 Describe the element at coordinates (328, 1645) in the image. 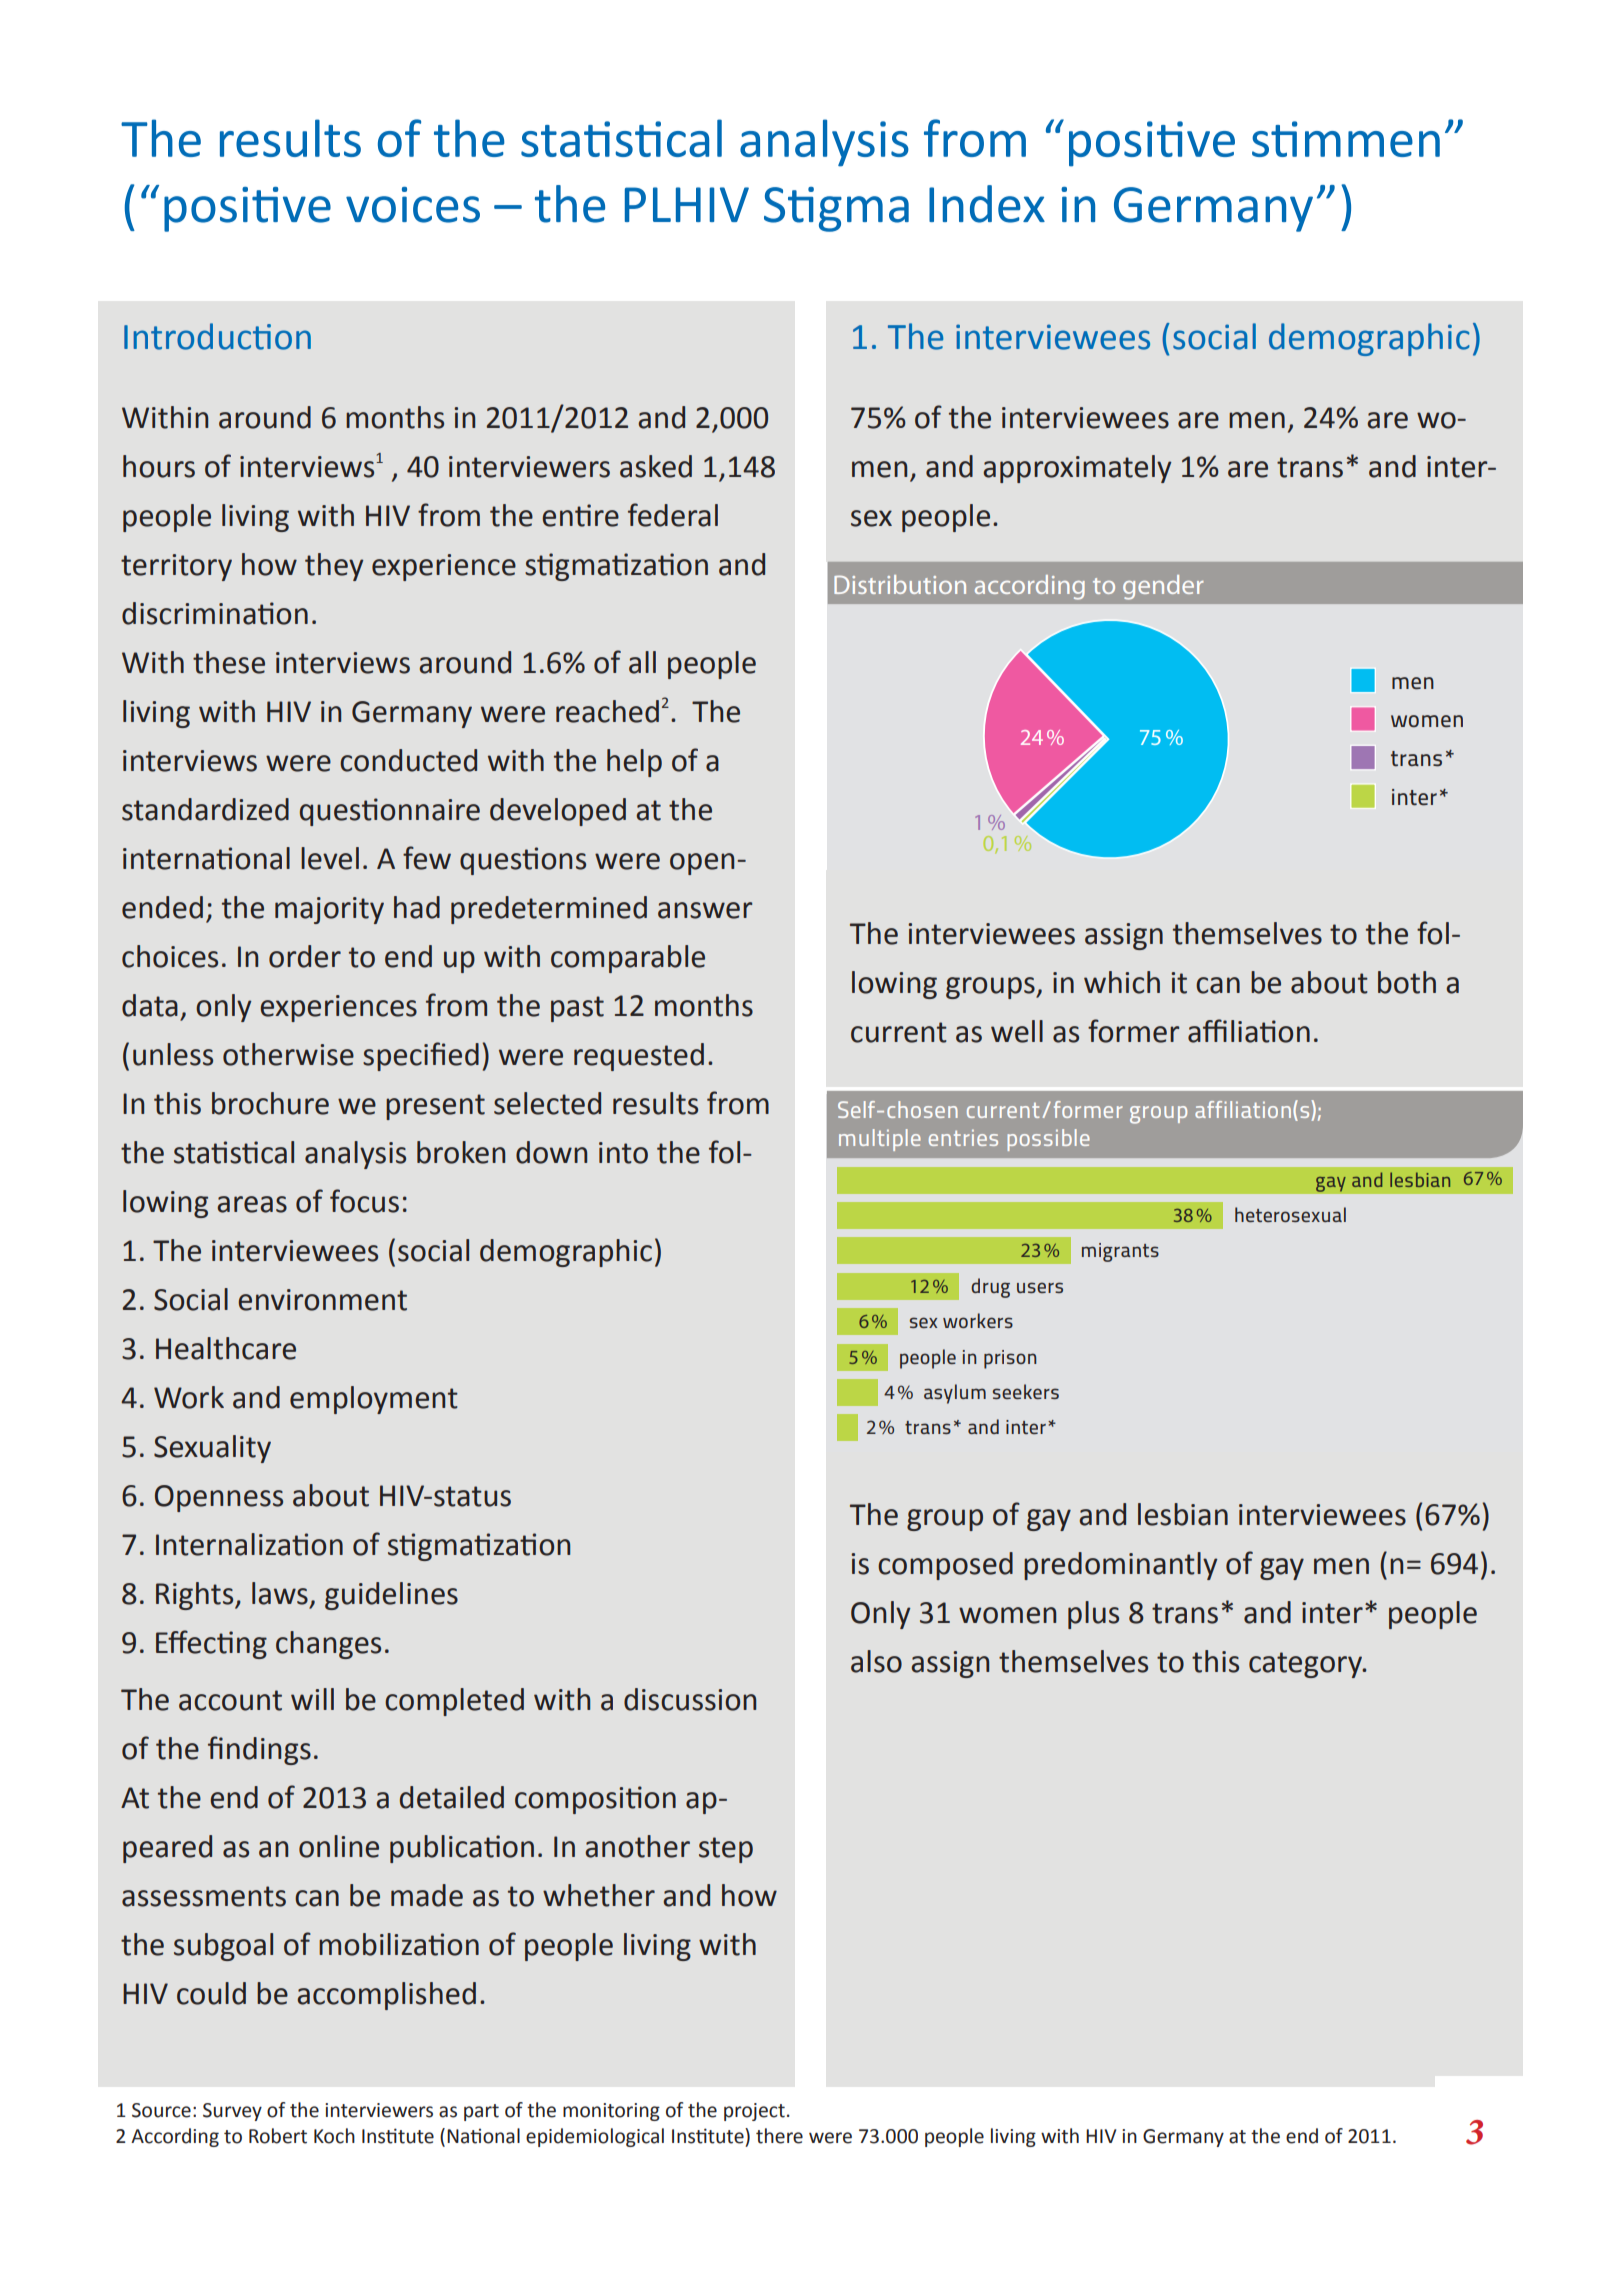

I see `changes` at that location.
